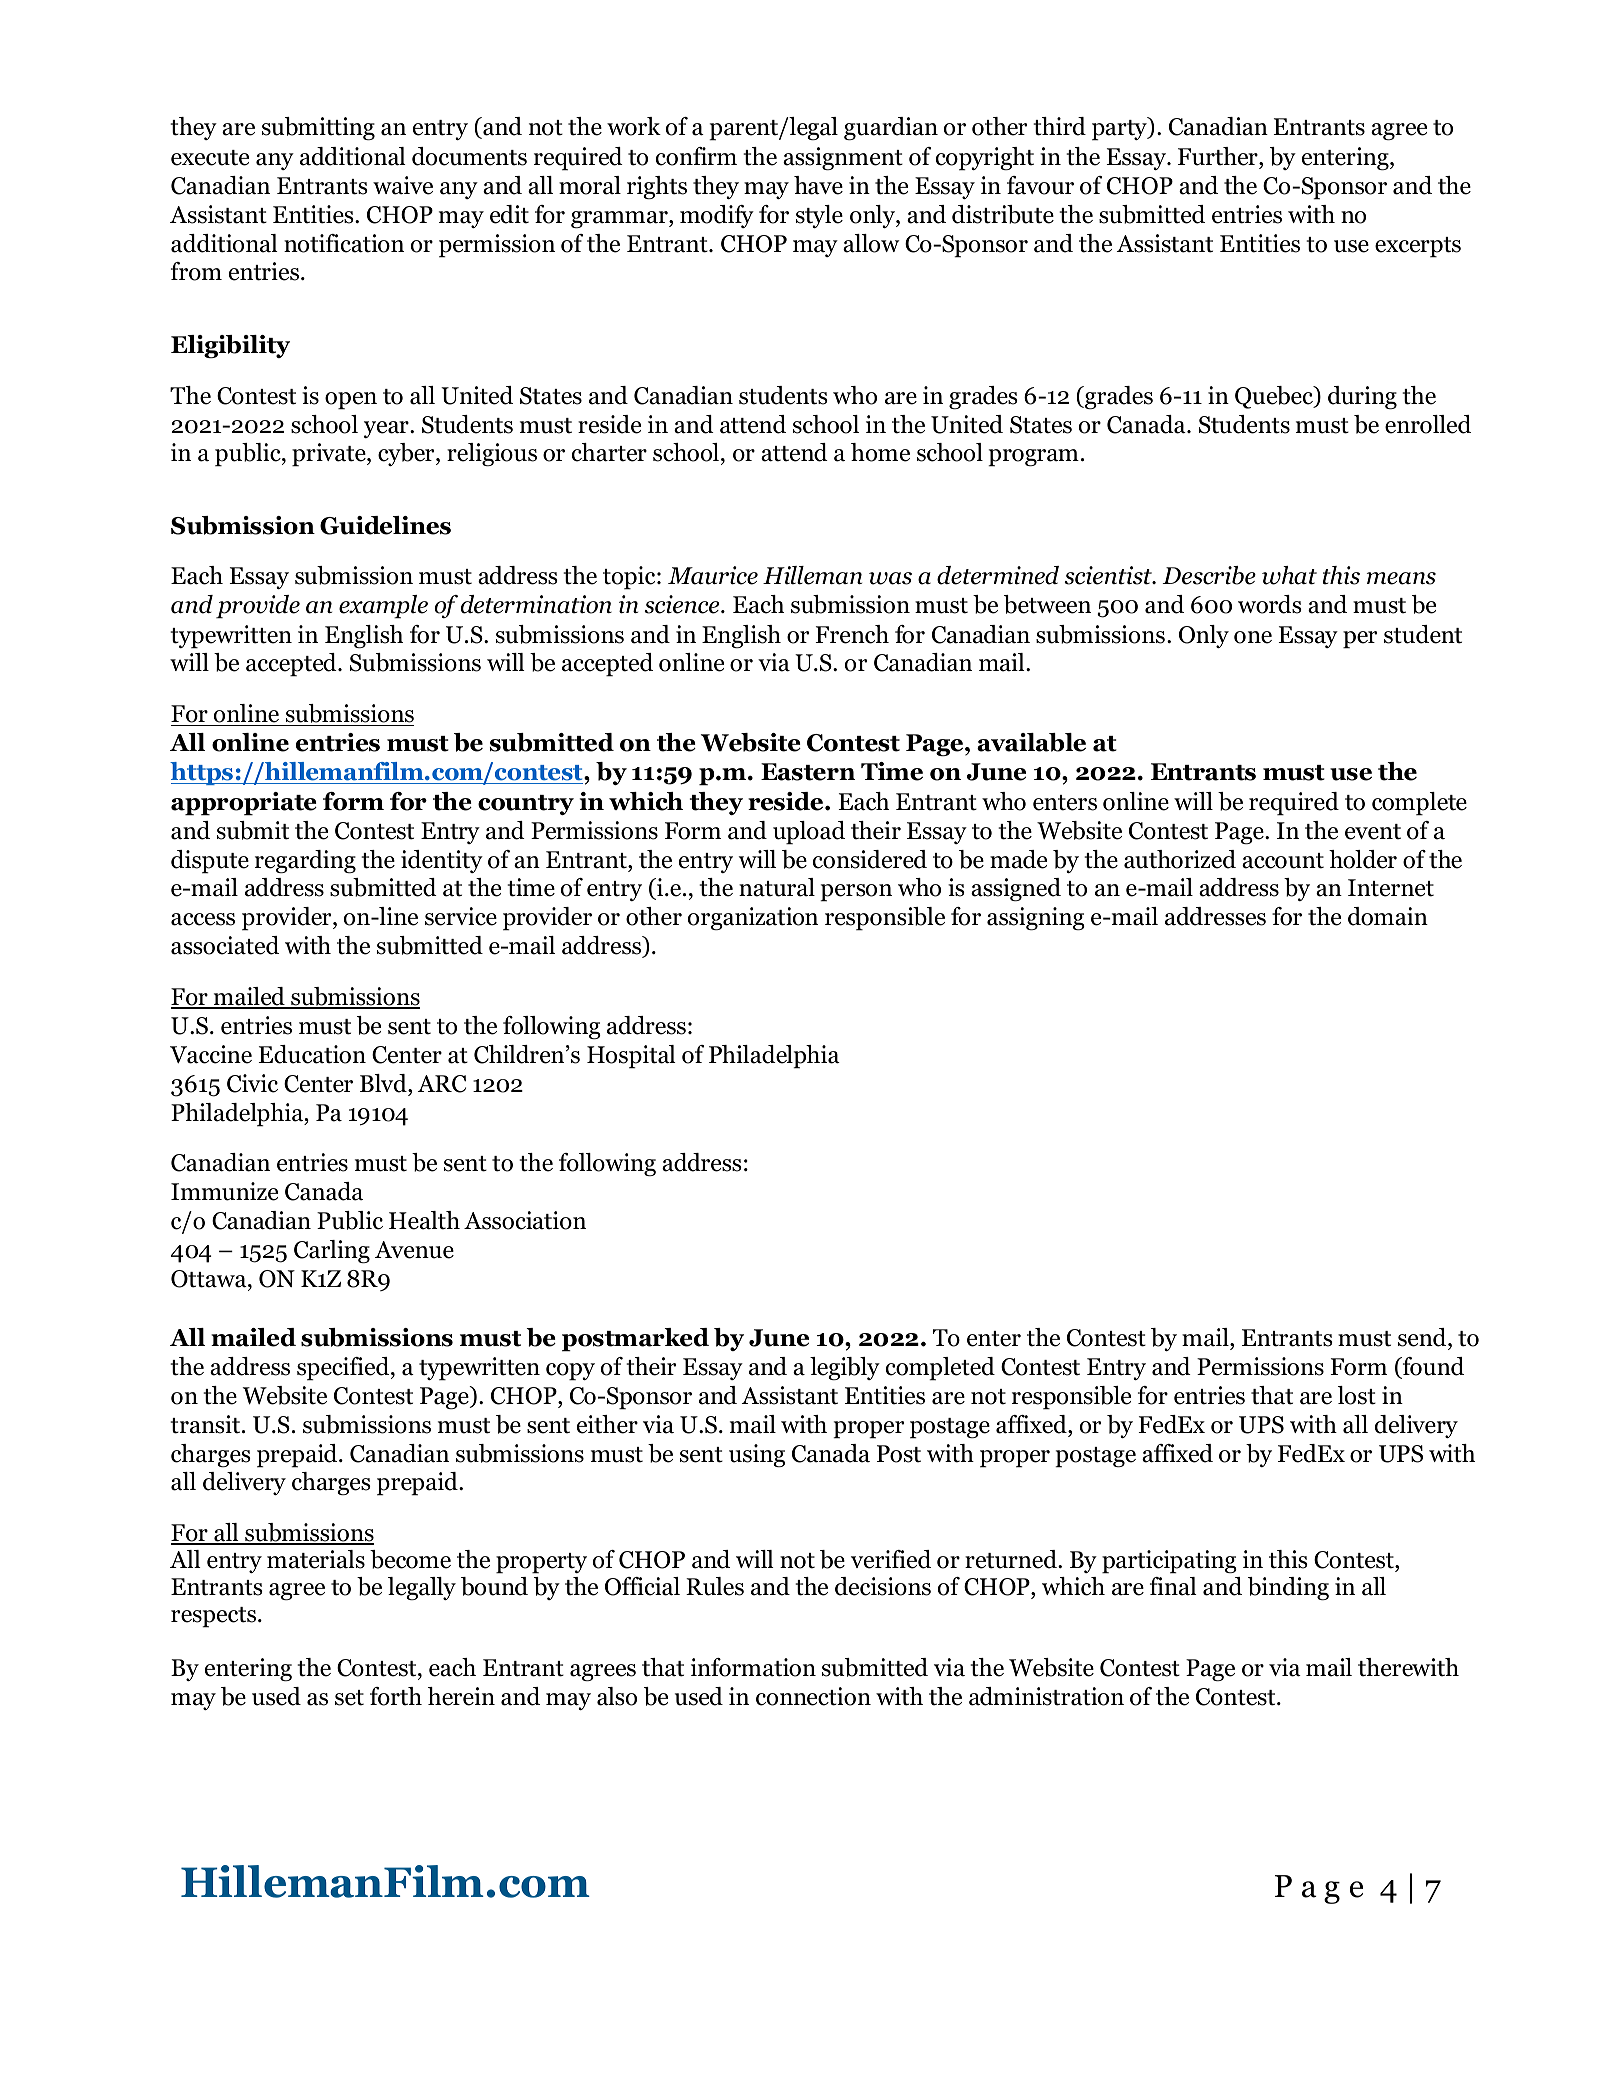 This screenshot has width=1612, height=2086. I want to click on Blvd, so click(384, 1083).
